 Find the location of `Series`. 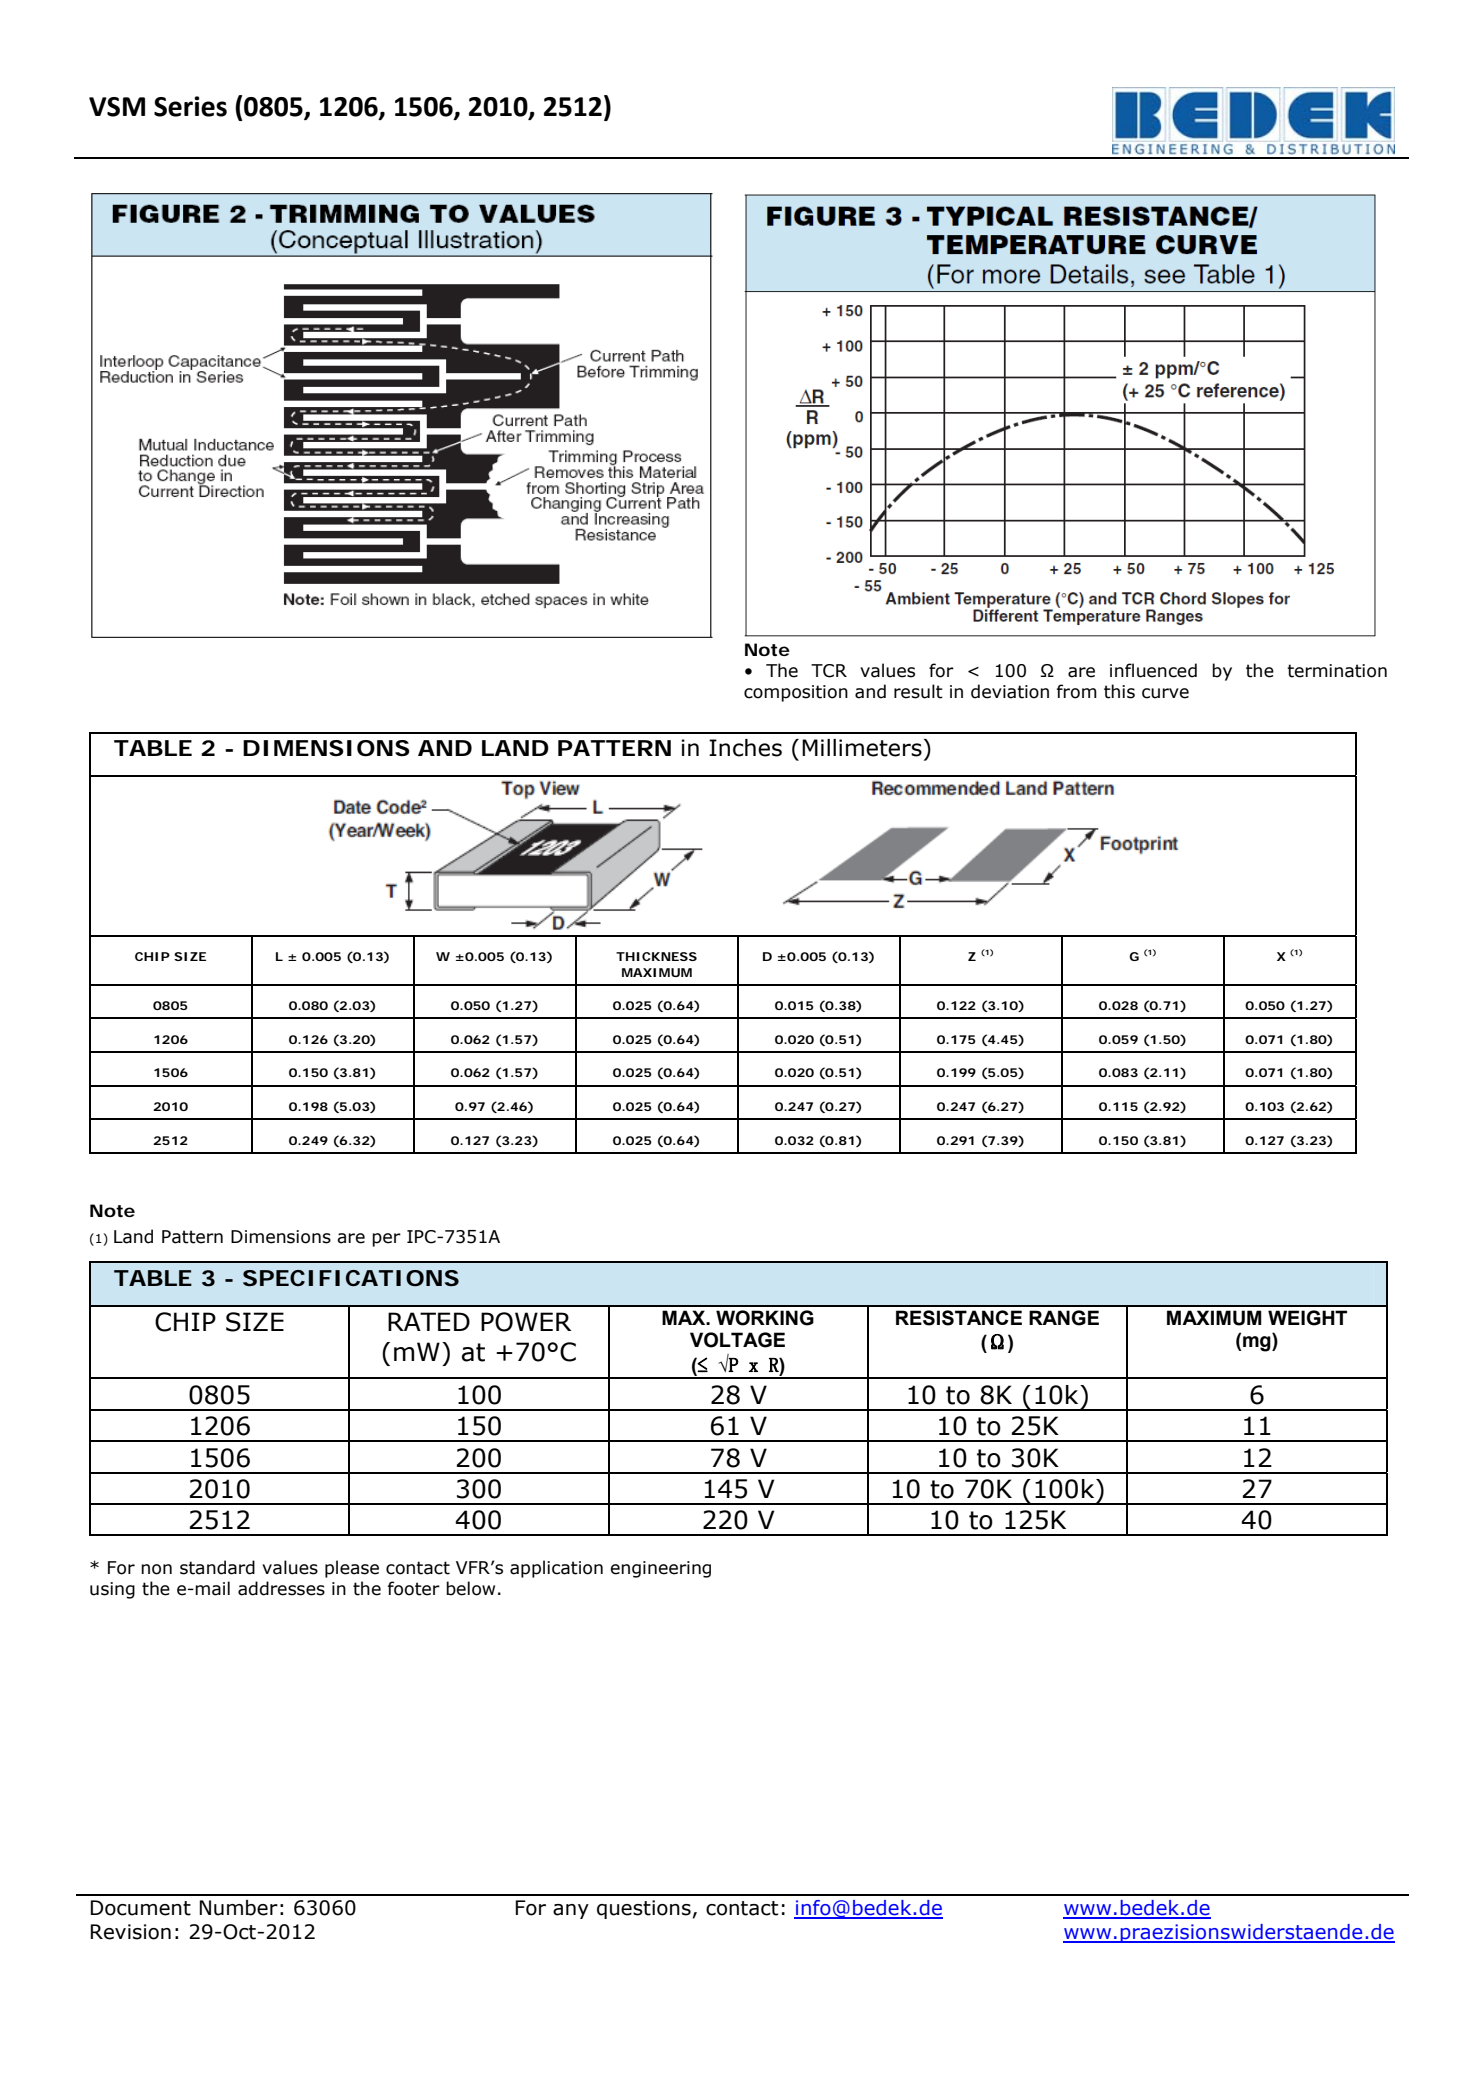

Series is located at coordinates (190, 106).
